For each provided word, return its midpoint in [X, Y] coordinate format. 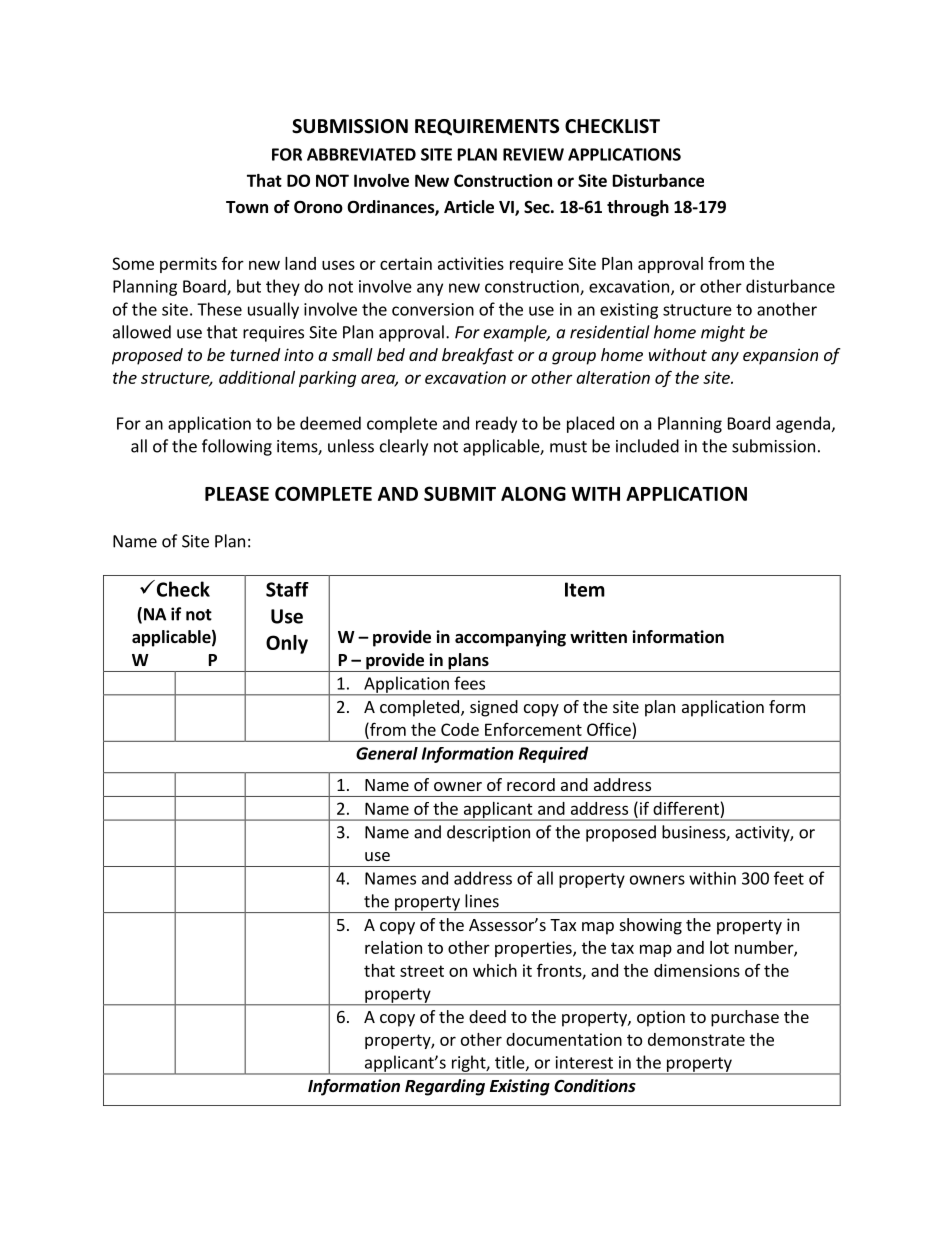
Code [460, 729]
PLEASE [237, 493]
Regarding [445, 1087]
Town [247, 207]
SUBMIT [460, 493]
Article [469, 207]
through [638, 208]
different [686, 808]
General [387, 753]
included [647, 446]
